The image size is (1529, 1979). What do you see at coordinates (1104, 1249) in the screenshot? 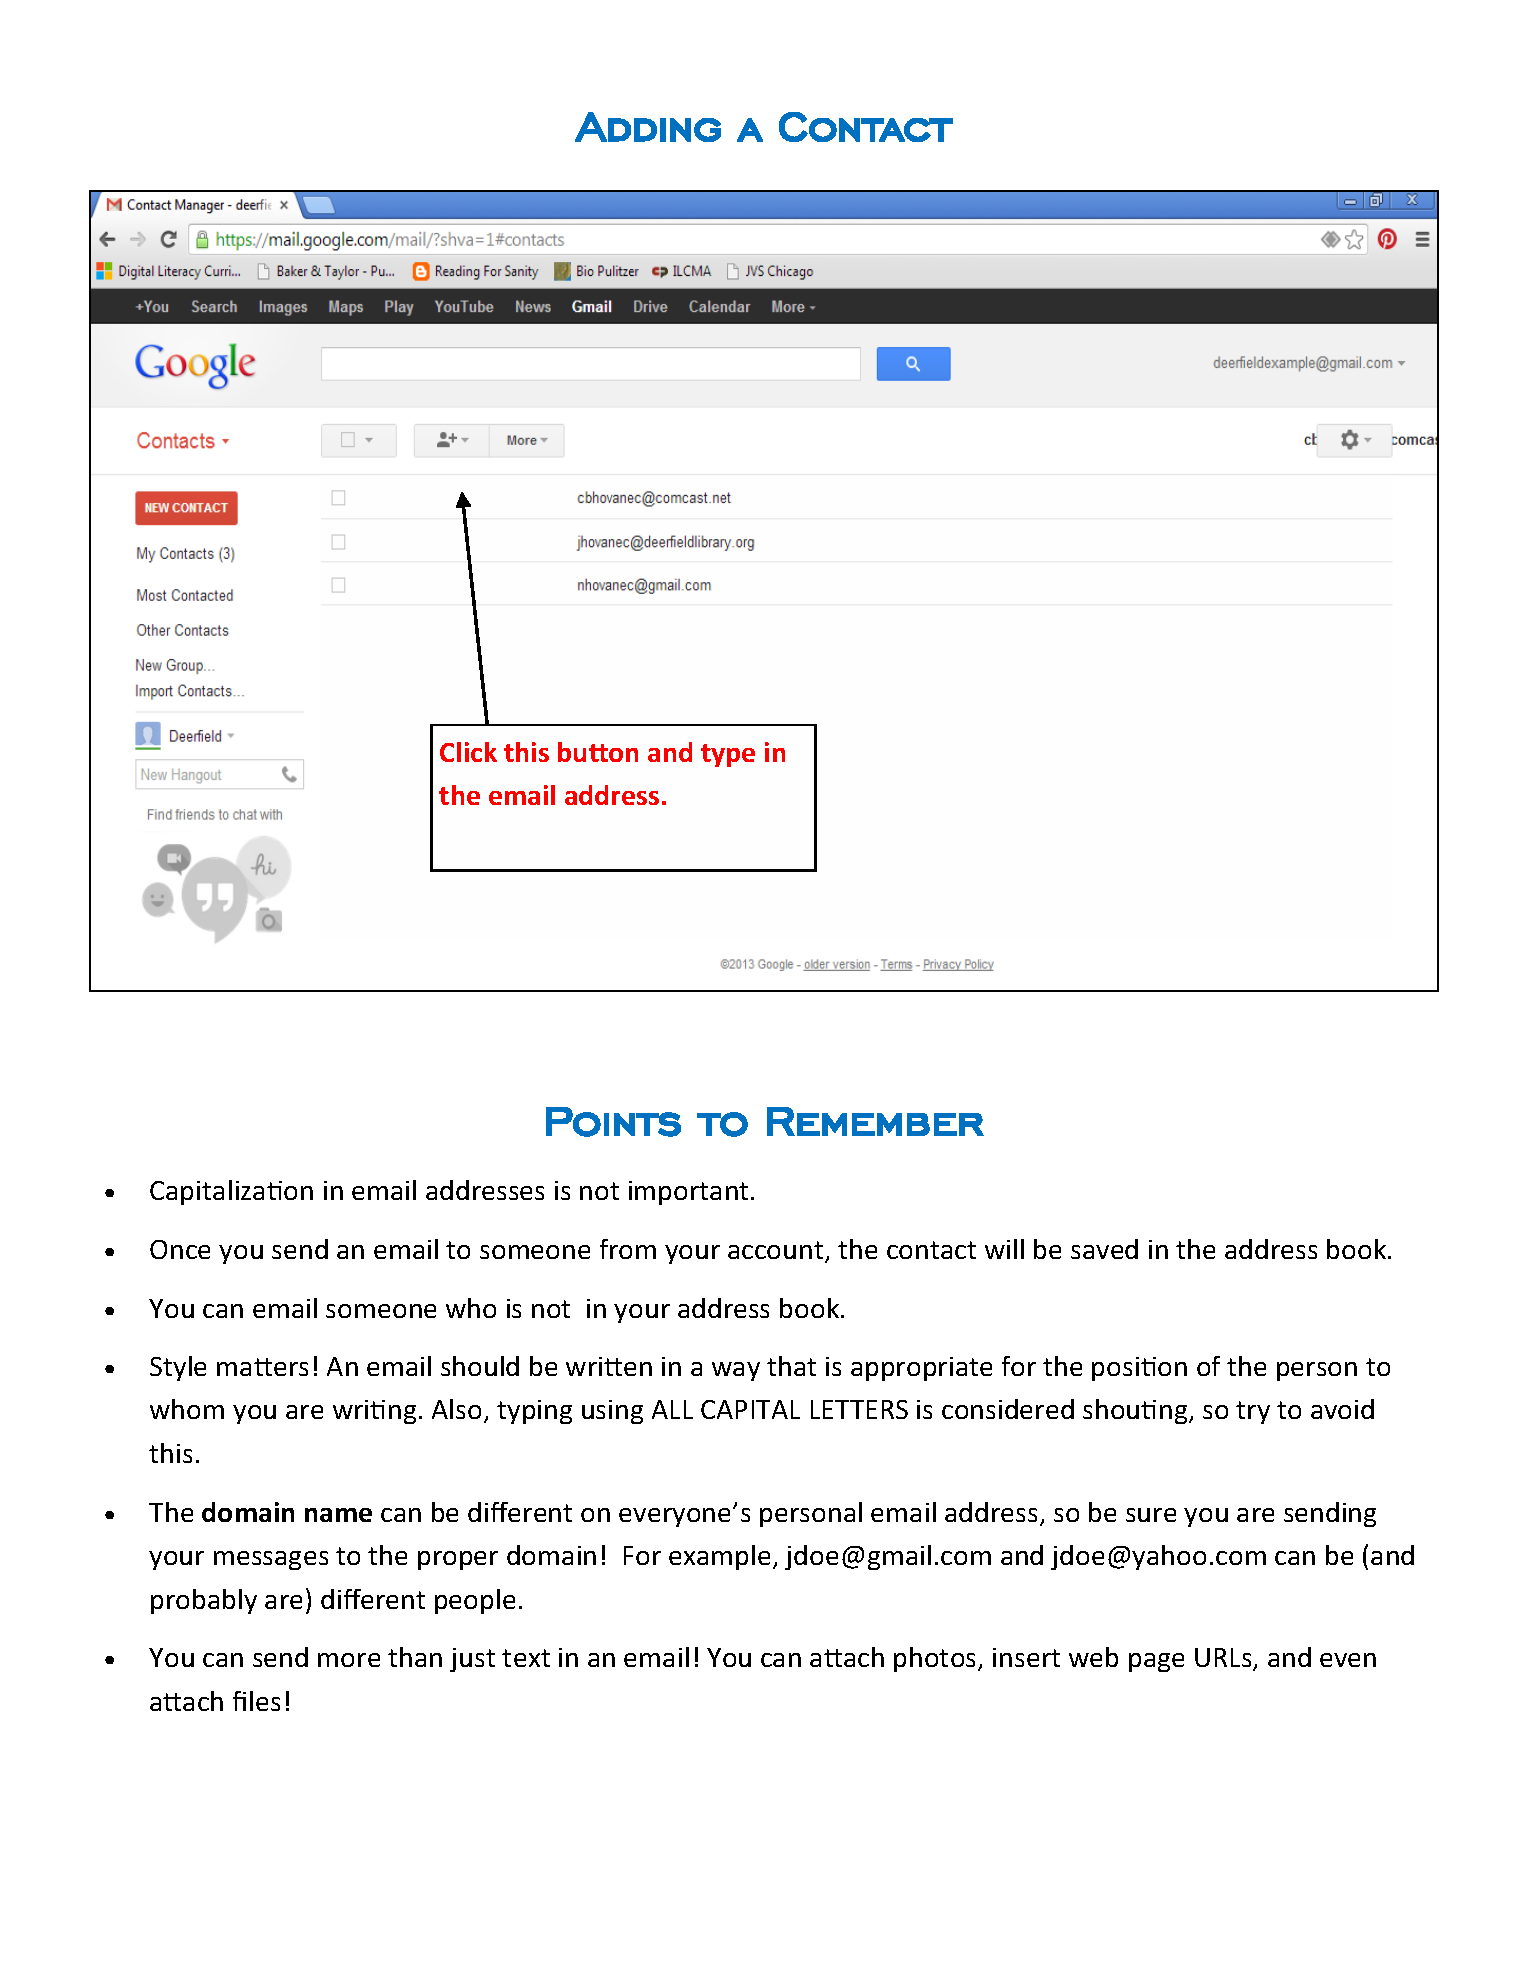
I see `saved` at bounding box center [1104, 1249].
